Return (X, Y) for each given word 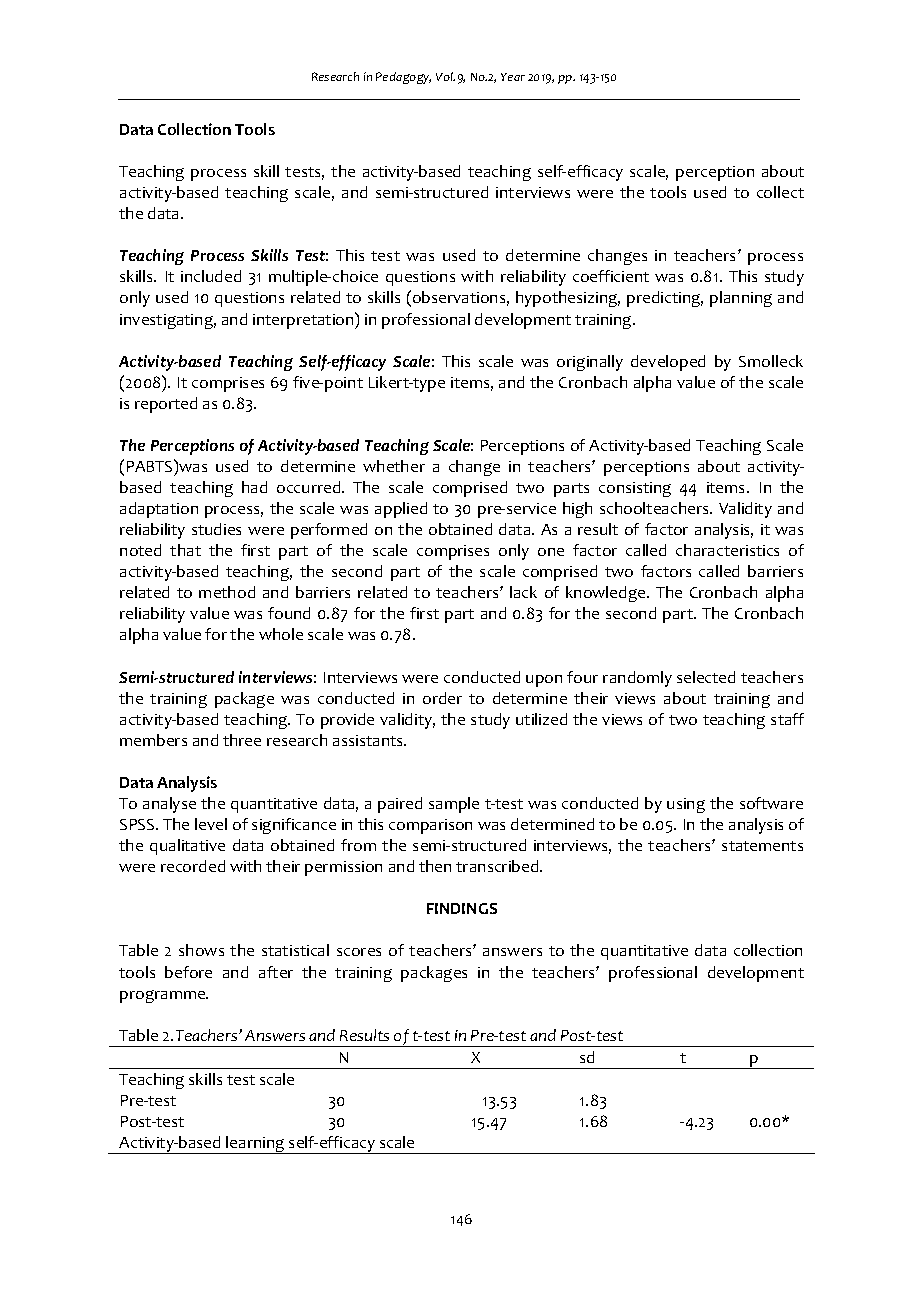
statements (762, 846)
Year (513, 77)
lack (523, 592)
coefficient (611, 276)
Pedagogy (403, 78)
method (227, 592)
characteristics (727, 550)
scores (359, 952)
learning (255, 1145)
